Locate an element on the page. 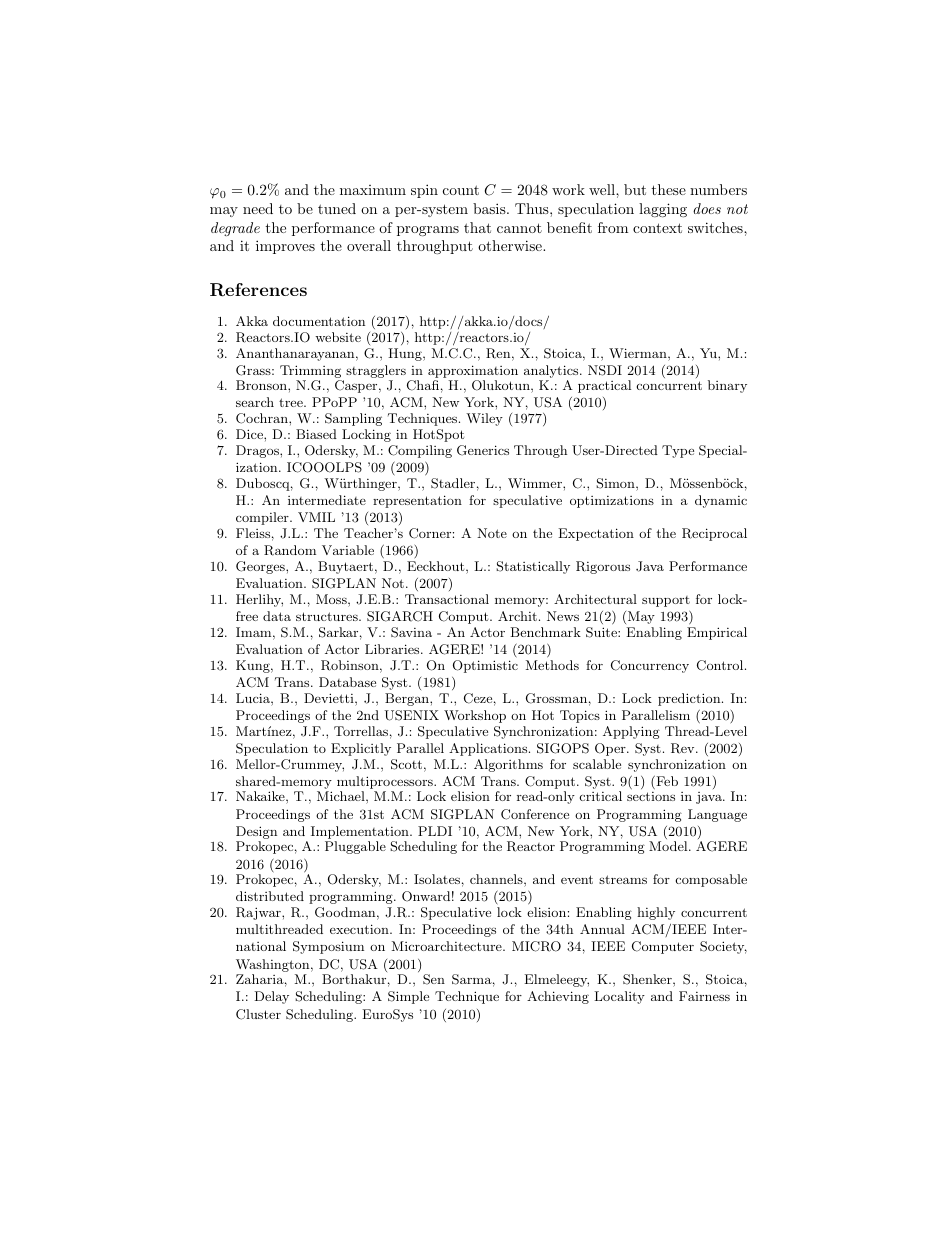 This document has height=1233, width=952. lagging is located at coordinates (663, 210).
